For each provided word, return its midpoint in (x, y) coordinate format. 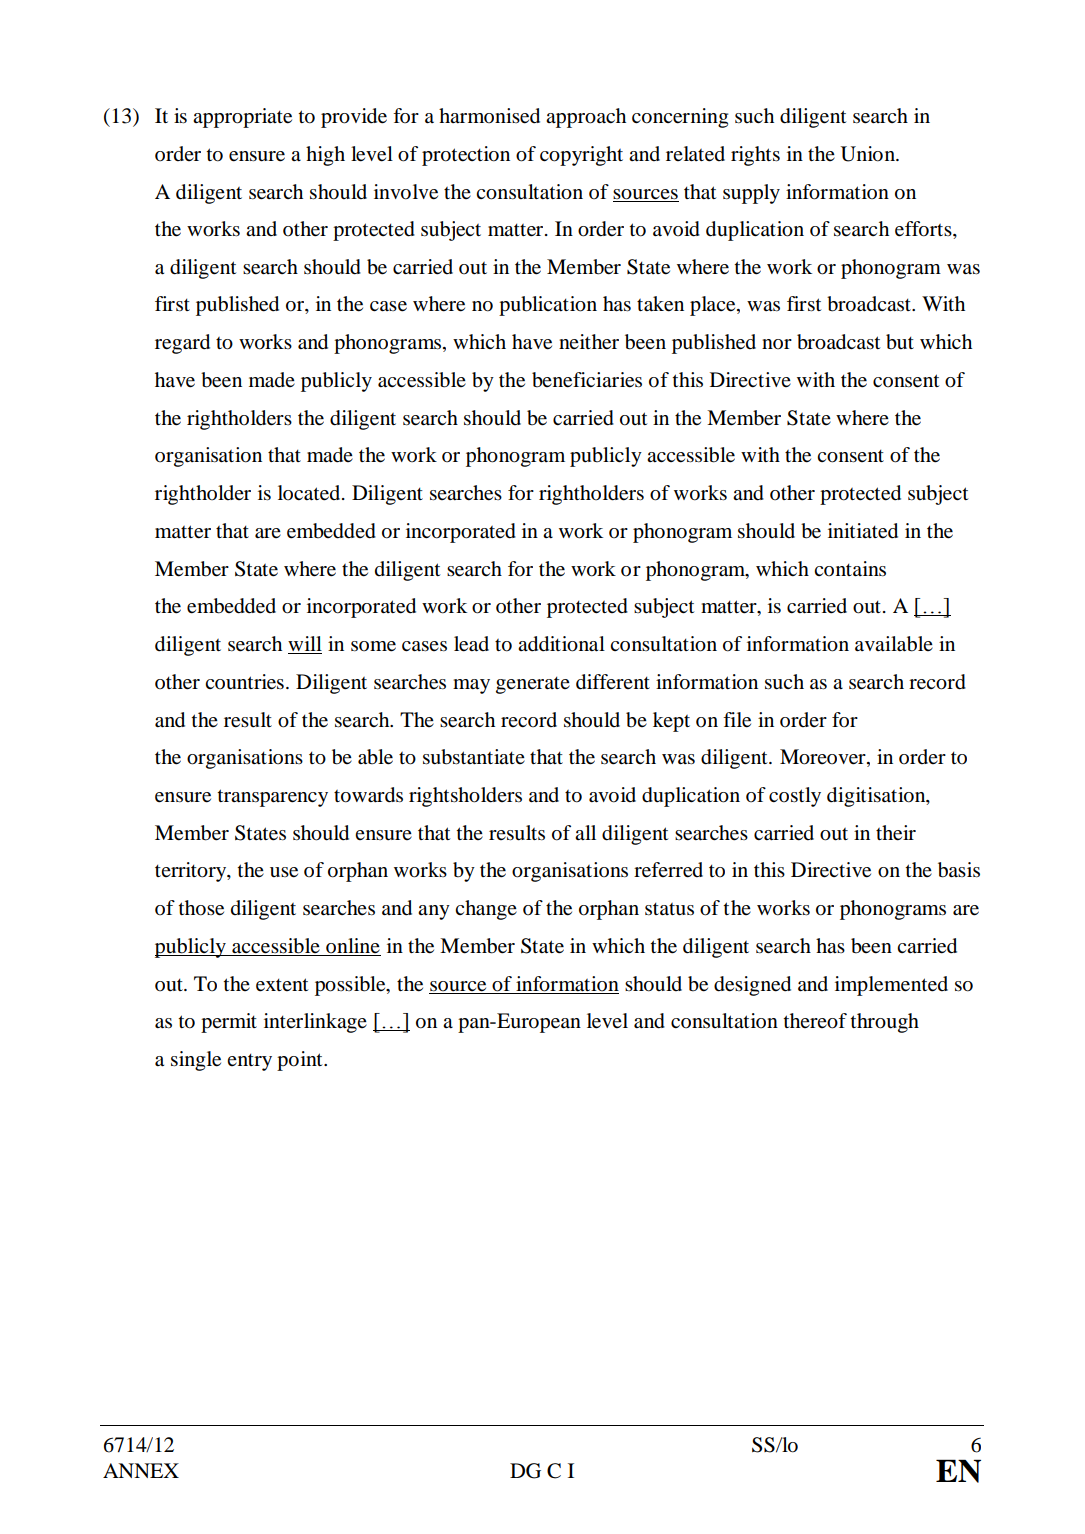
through (885, 1023)
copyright (581, 156)
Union (869, 154)
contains (850, 569)
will (305, 645)
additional (561, 644)
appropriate (242, 118)
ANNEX (141, 1470)
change (486, 910)
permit (229, 1023)
